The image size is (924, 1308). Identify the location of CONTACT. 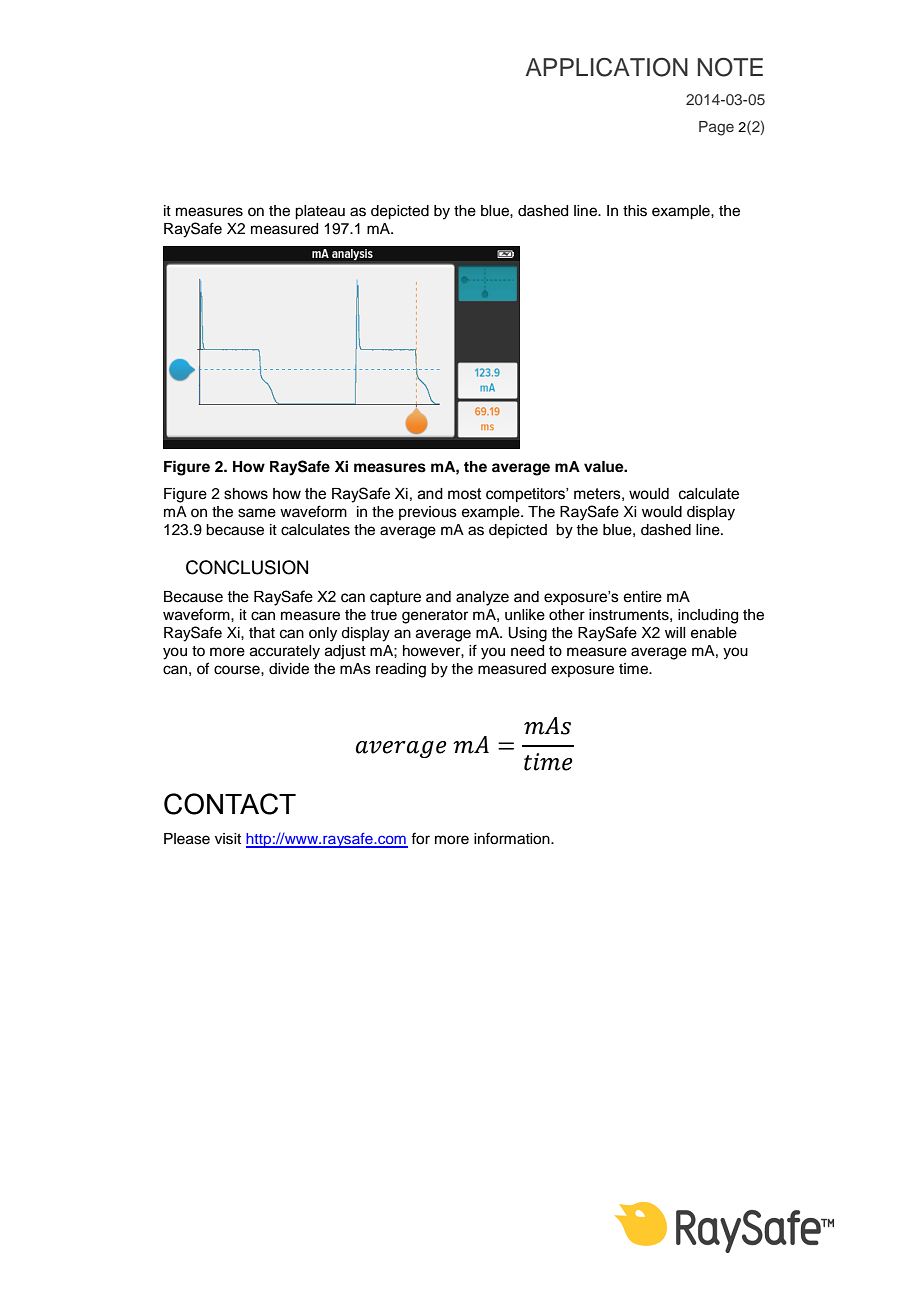
(230, 804).
